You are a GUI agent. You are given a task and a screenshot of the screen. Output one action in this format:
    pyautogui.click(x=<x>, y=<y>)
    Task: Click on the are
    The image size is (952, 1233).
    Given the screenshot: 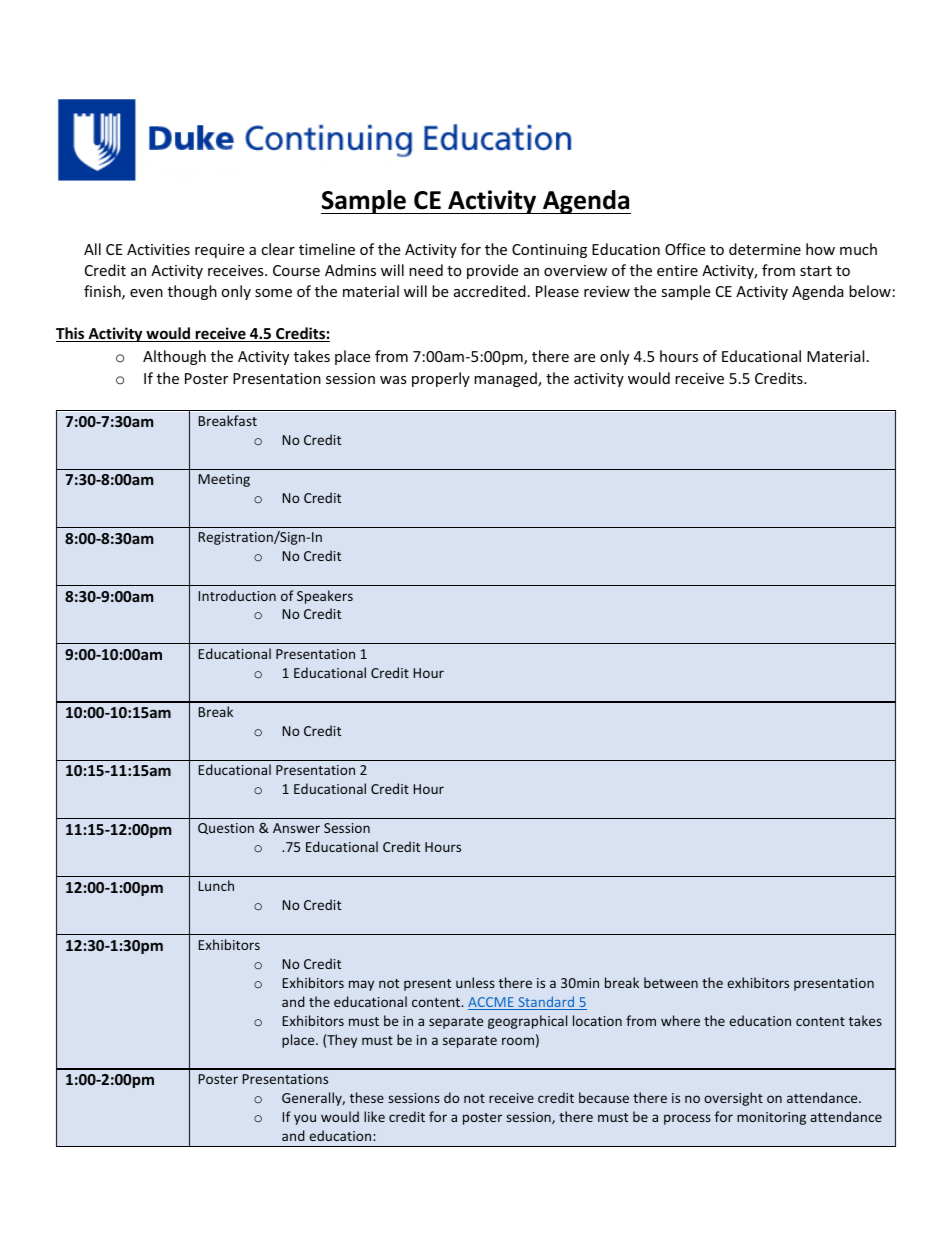 What is the action you would take?
    pyautogui.click(x=584, y=358)
